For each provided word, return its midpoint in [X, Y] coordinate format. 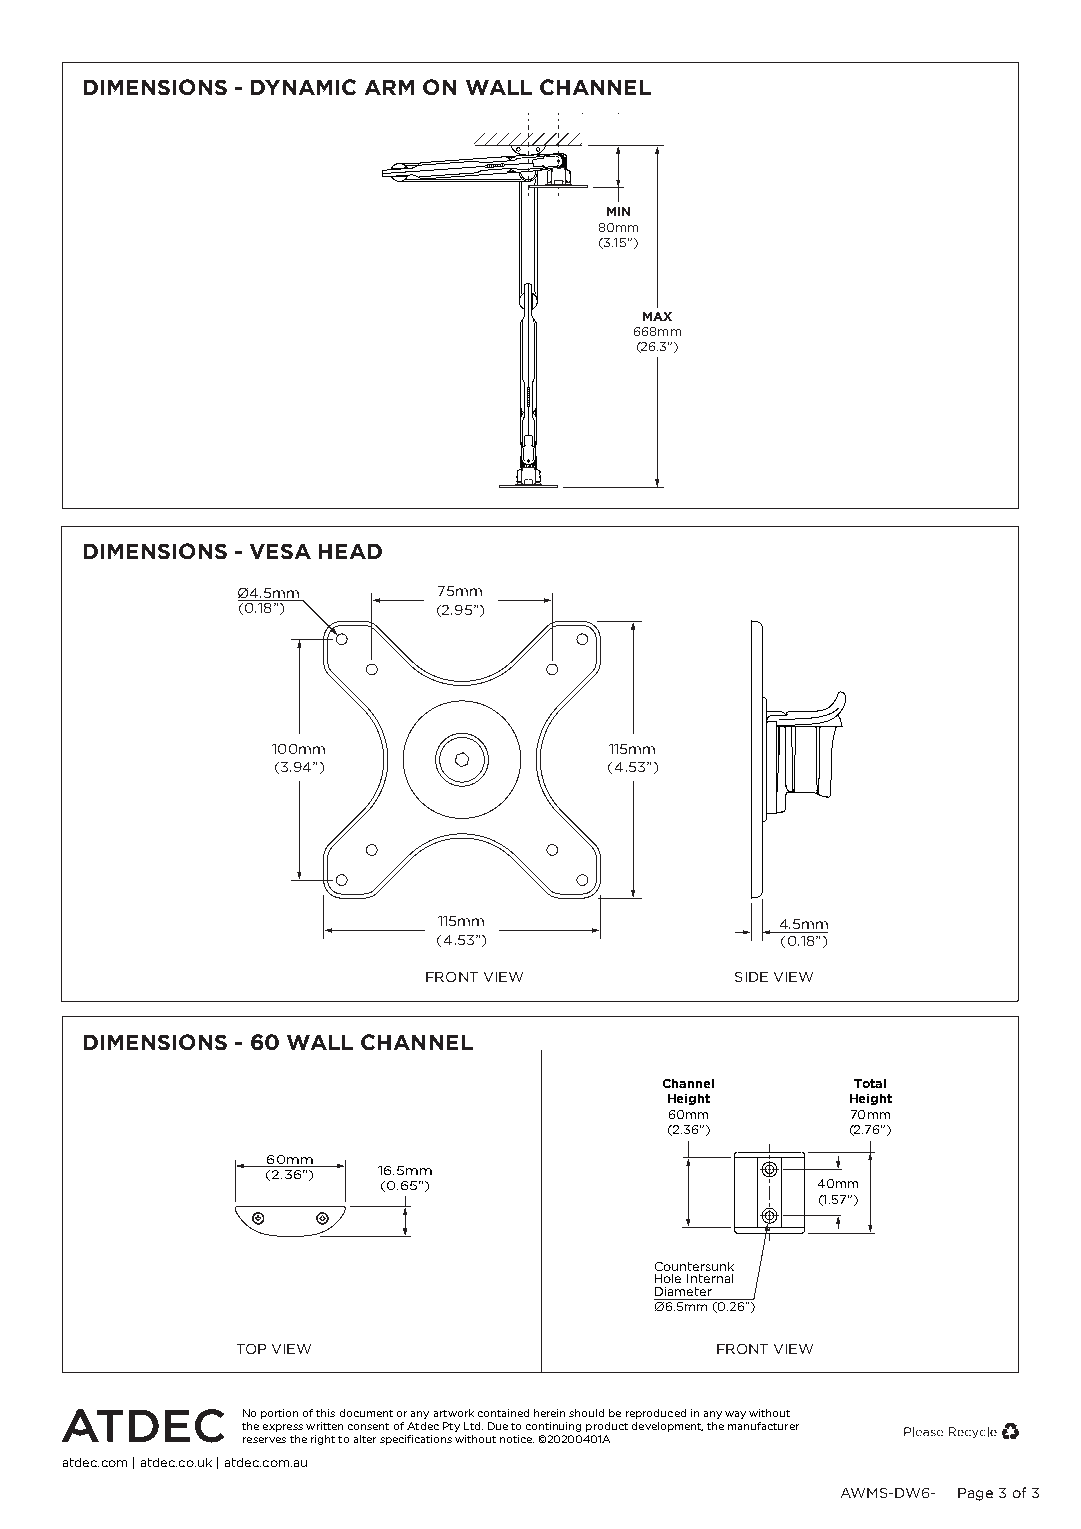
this [325, 1413]
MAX [657, 316]
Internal [710, 1278]
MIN [618, 211]
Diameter [683, 1291]
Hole [668, 1278]
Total [870, 1083]
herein [549, 1413]
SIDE [751, 977]
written [324, 1426]
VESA [280, 551]
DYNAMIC [303, 87]
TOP [251, 1349]
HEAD [350, 551]
